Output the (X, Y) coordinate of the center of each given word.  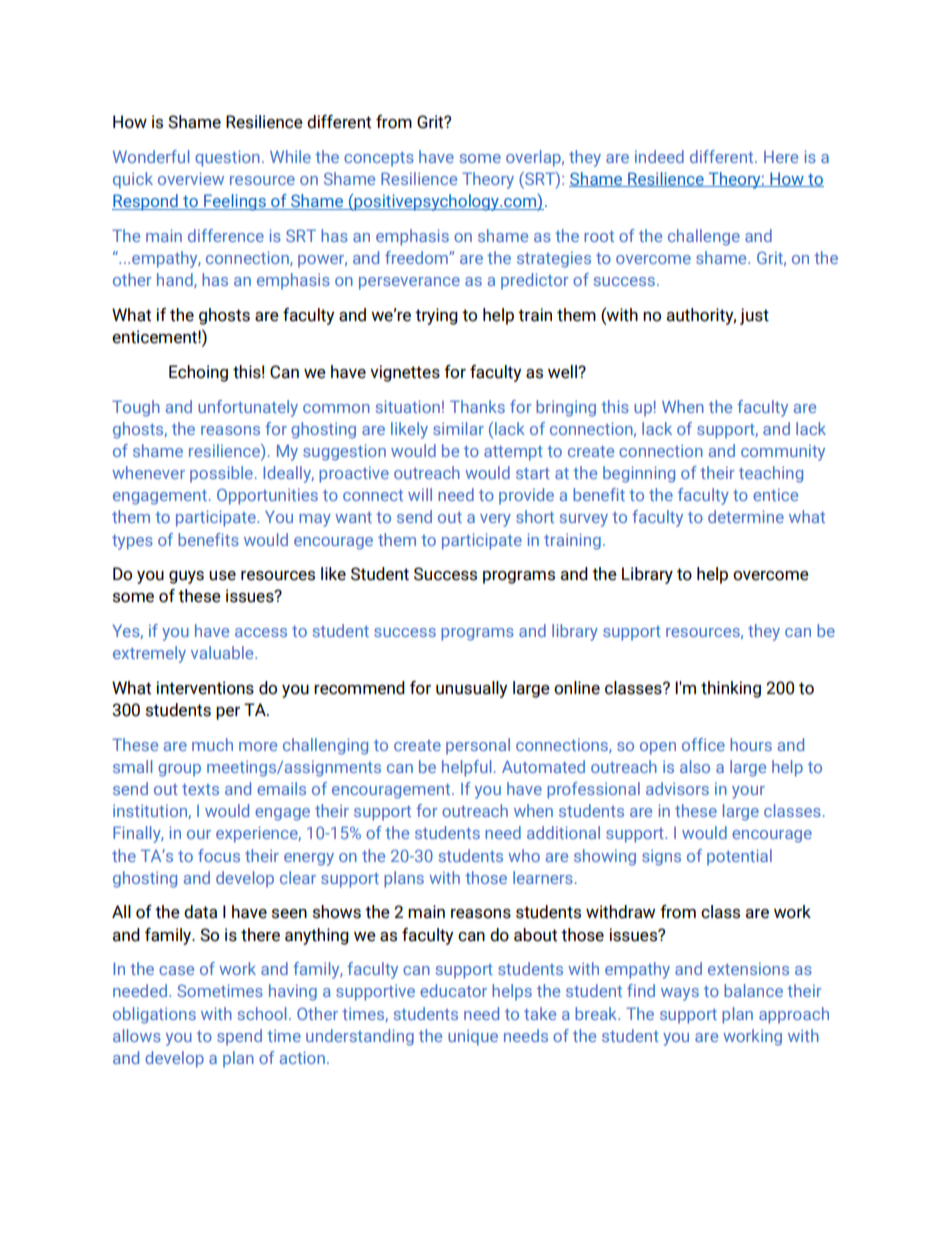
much (212, 744)
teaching (771, 474)
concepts (379, 159)
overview (191, 178)
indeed (659, 156)
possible (221, 474)
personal (478, 746)
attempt (513, 453)
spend (239, 1037)
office (703, 744)
